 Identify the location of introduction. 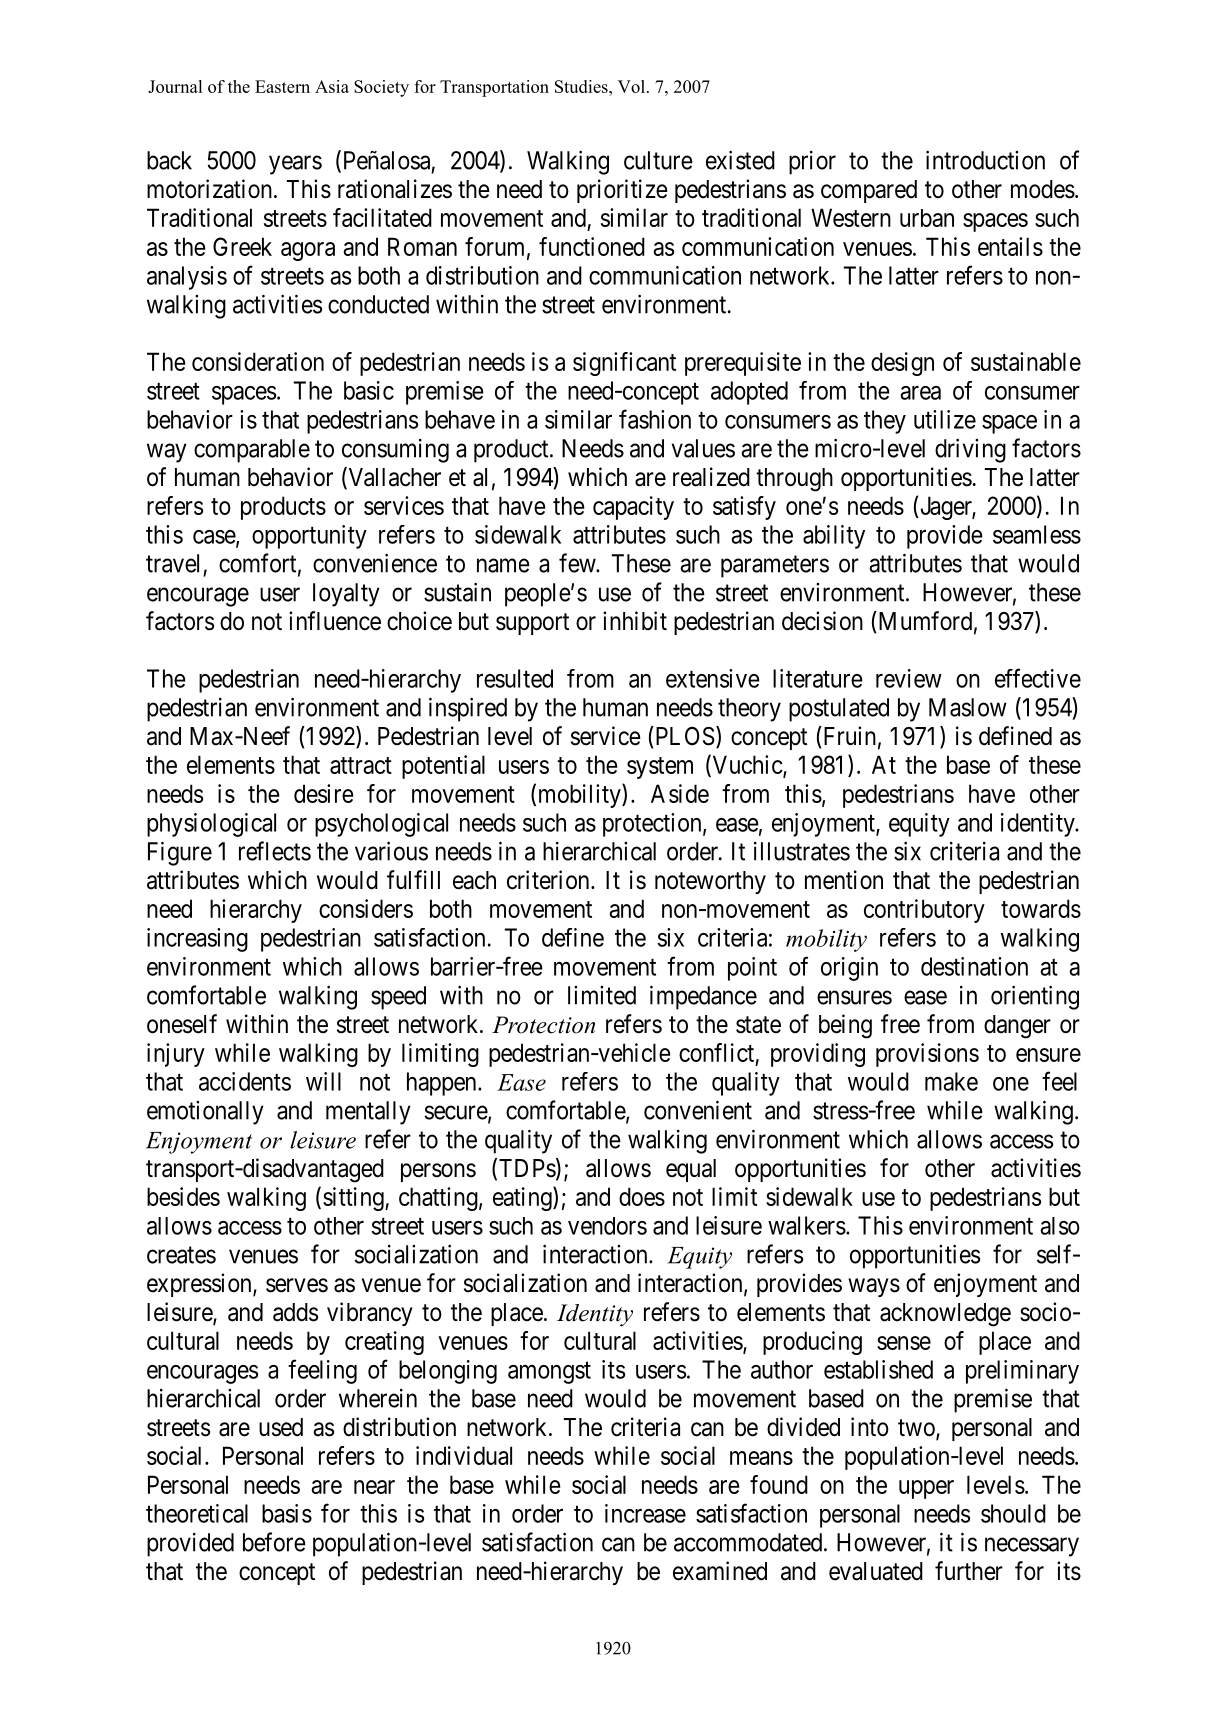
(985, 160).
